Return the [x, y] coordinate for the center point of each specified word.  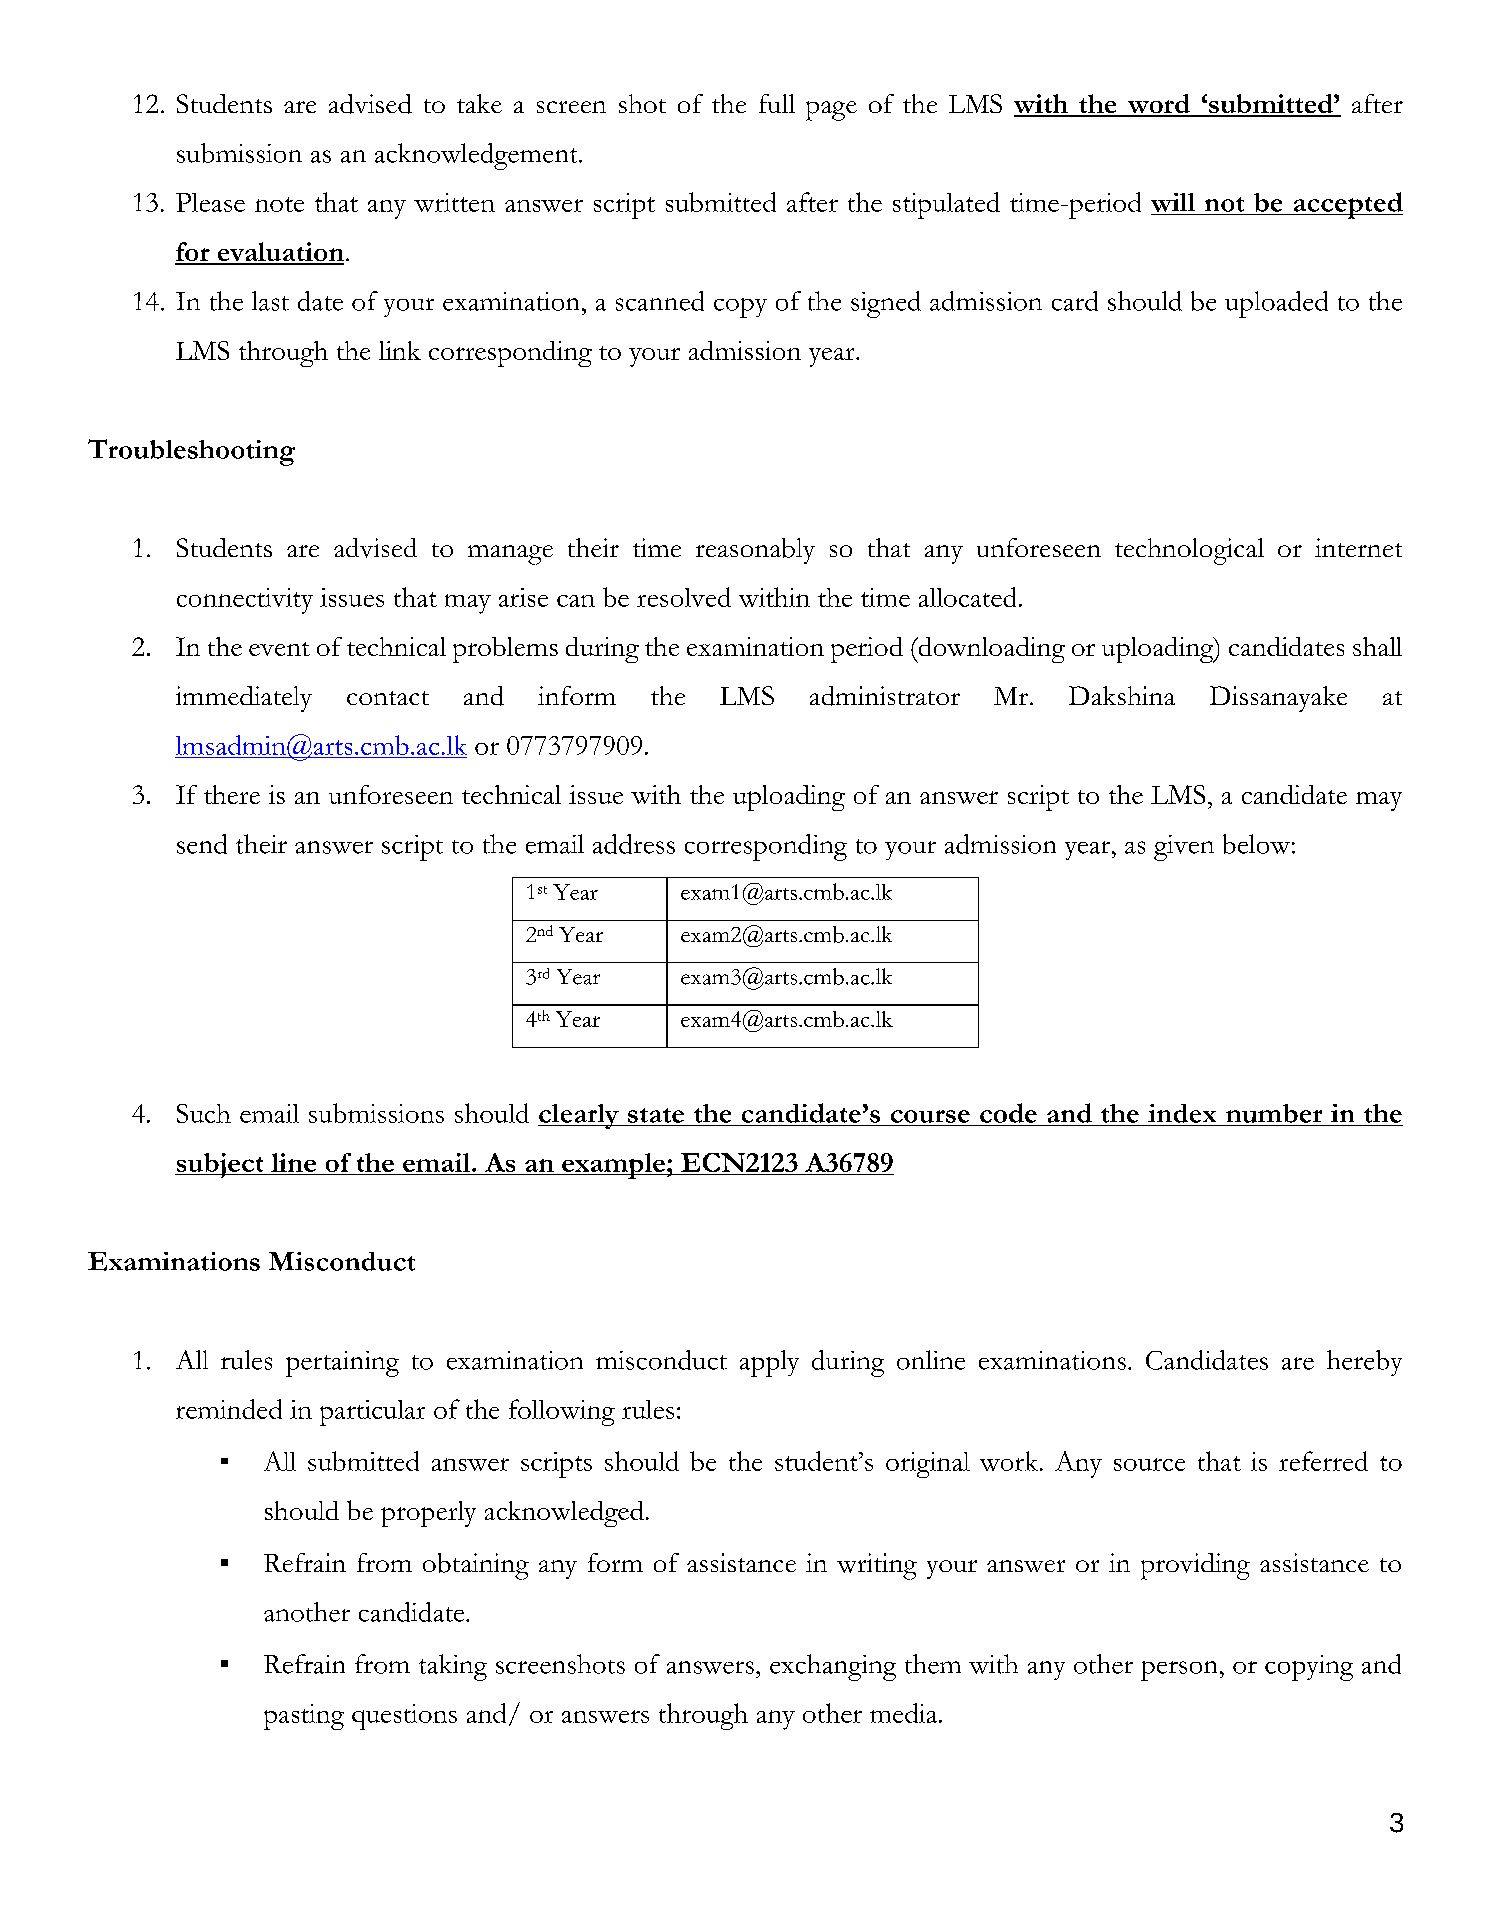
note [279, 204]
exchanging [833, 1667]
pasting [304, 1717]
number [1274, 1113]
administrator [885, 696]
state [656, 1115]
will [1173, 202]
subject [220, 1165]
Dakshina [1122, 695]
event [279, 649]
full [777, 103]
